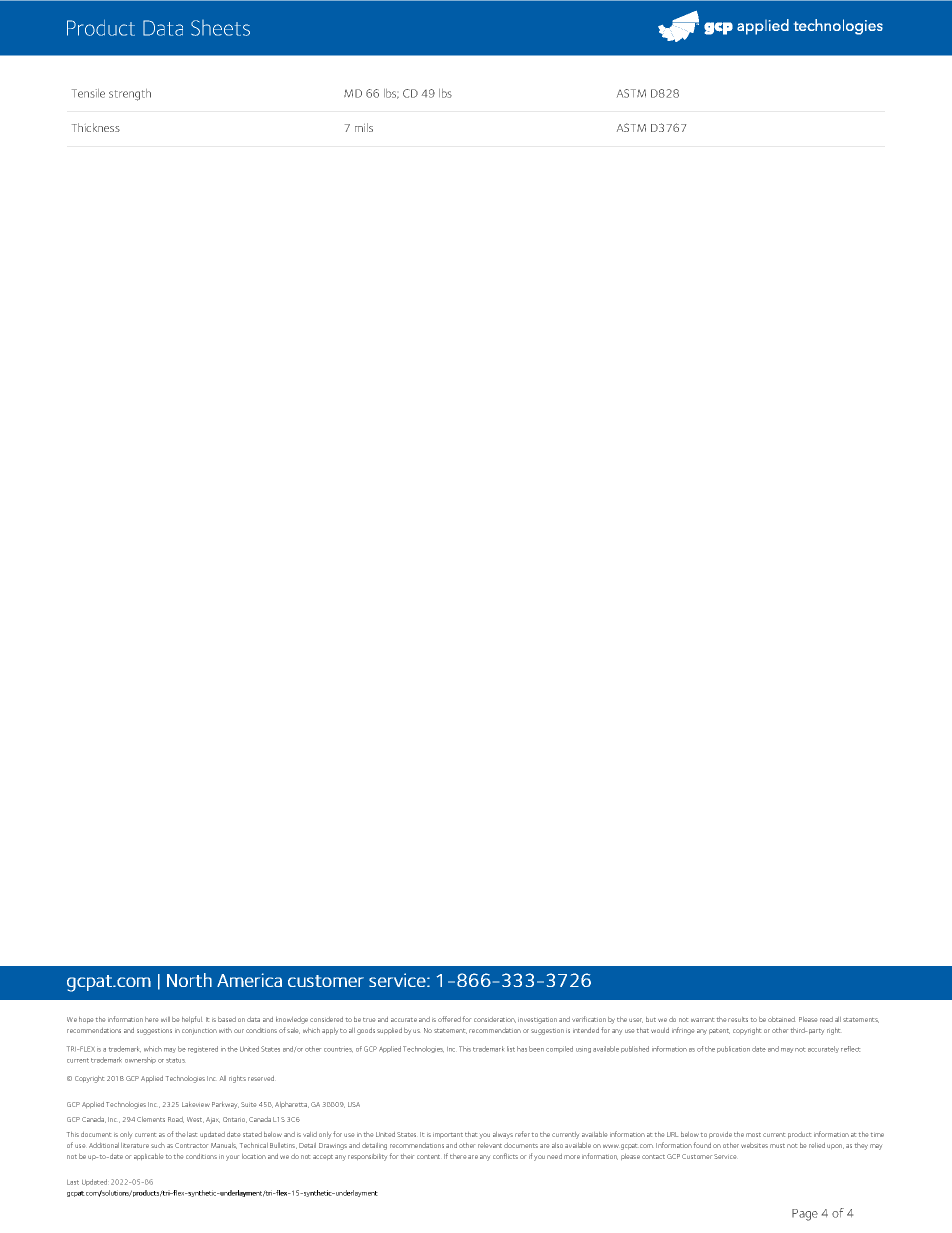 The height and width of the screenshot is (1233, 952). I want to click on offered, so click(449, 1019).
